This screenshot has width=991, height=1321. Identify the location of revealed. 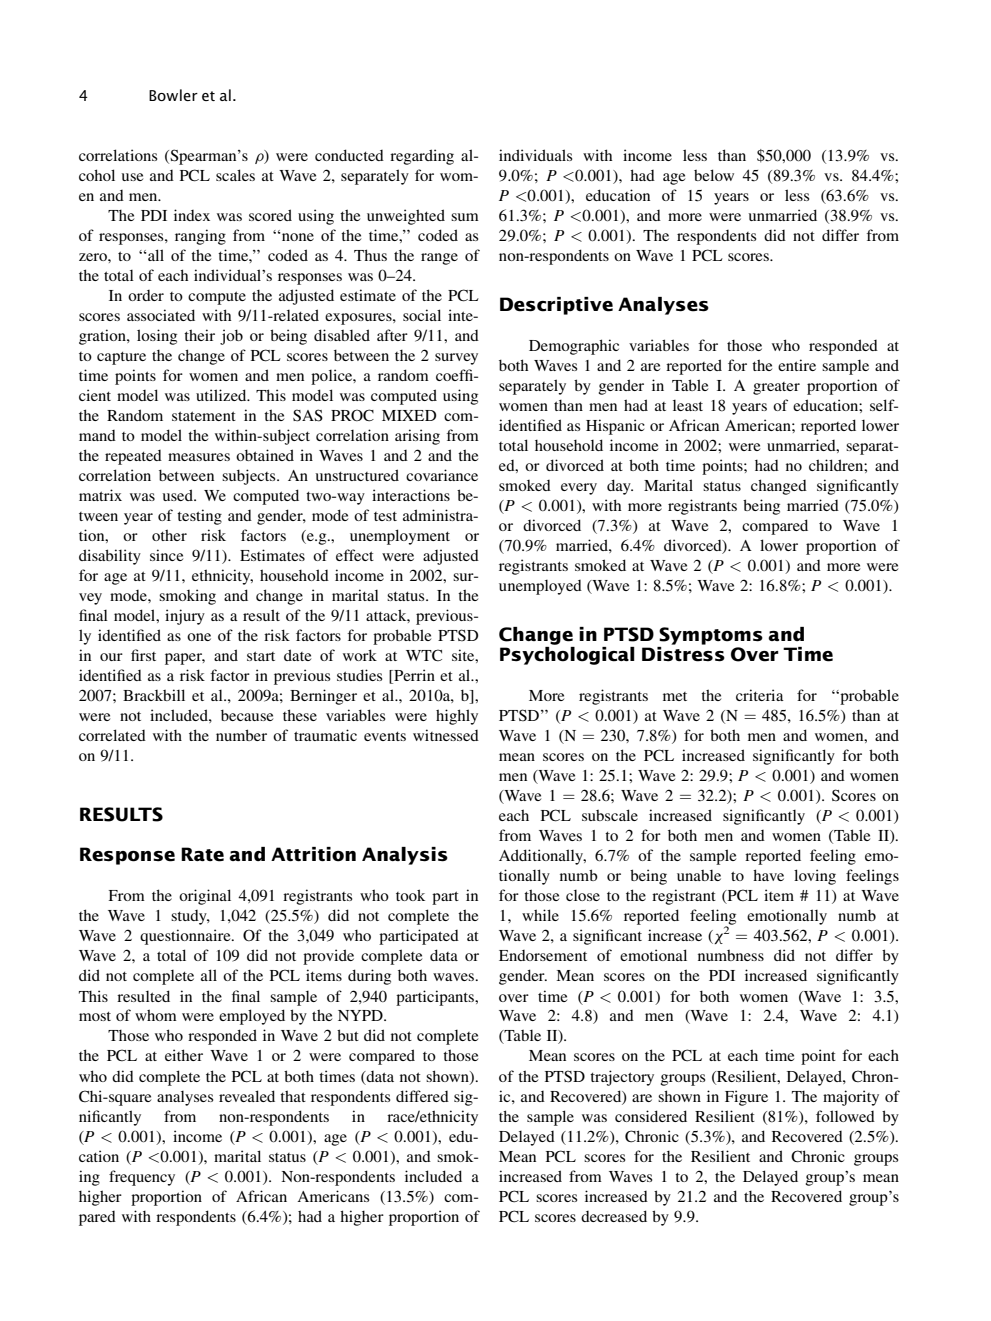
(247, 1096).
